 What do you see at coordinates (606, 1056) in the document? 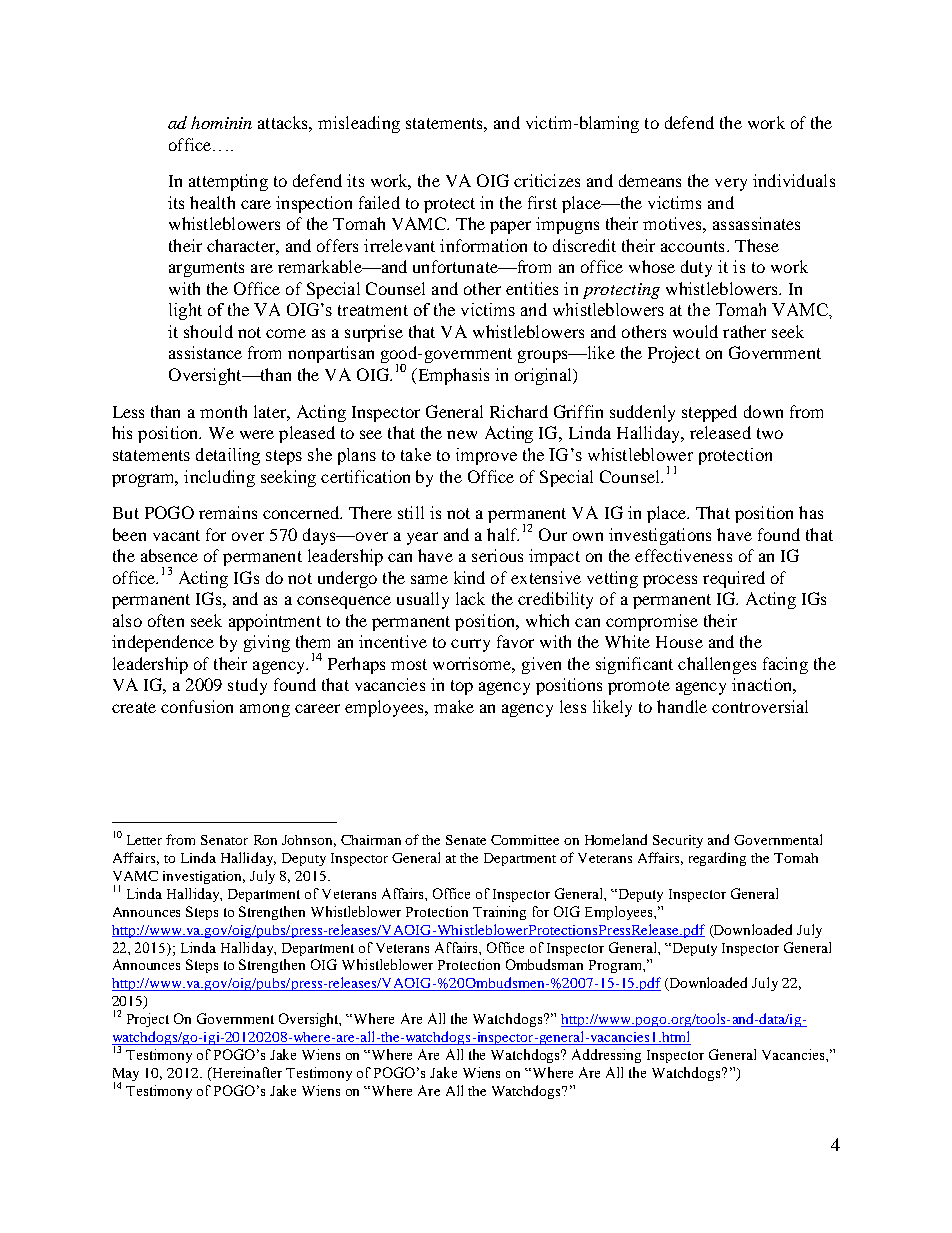
I see `Addressing` at bounding box center [606, 1056].
